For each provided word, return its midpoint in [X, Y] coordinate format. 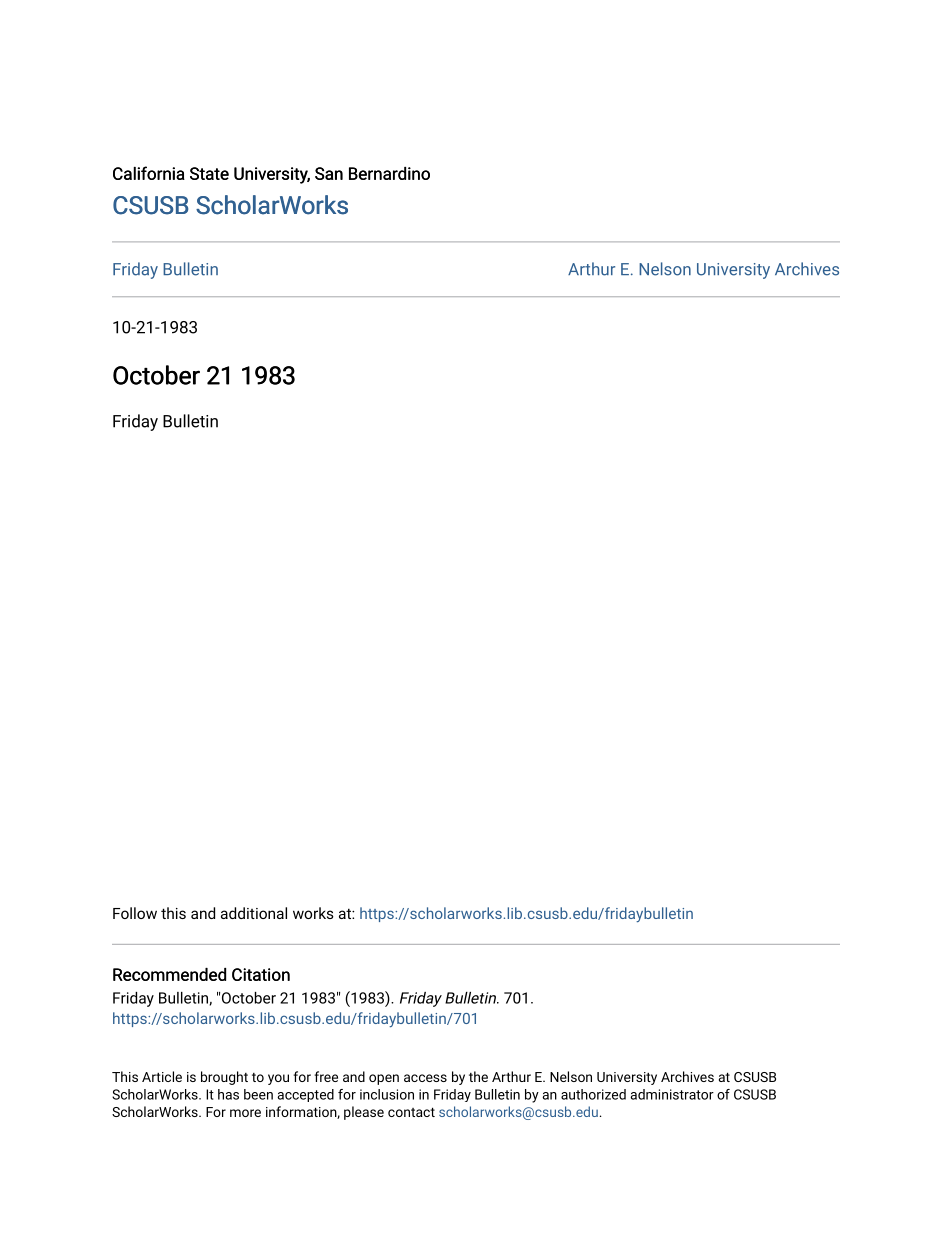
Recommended [169, 974]
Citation [261, 974]
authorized [593, 1094]
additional [254, 913]
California [149, 173]
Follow [135, 913]
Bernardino [389, 173]
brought [224, 1078]
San [329, 173]
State [209, 173]
